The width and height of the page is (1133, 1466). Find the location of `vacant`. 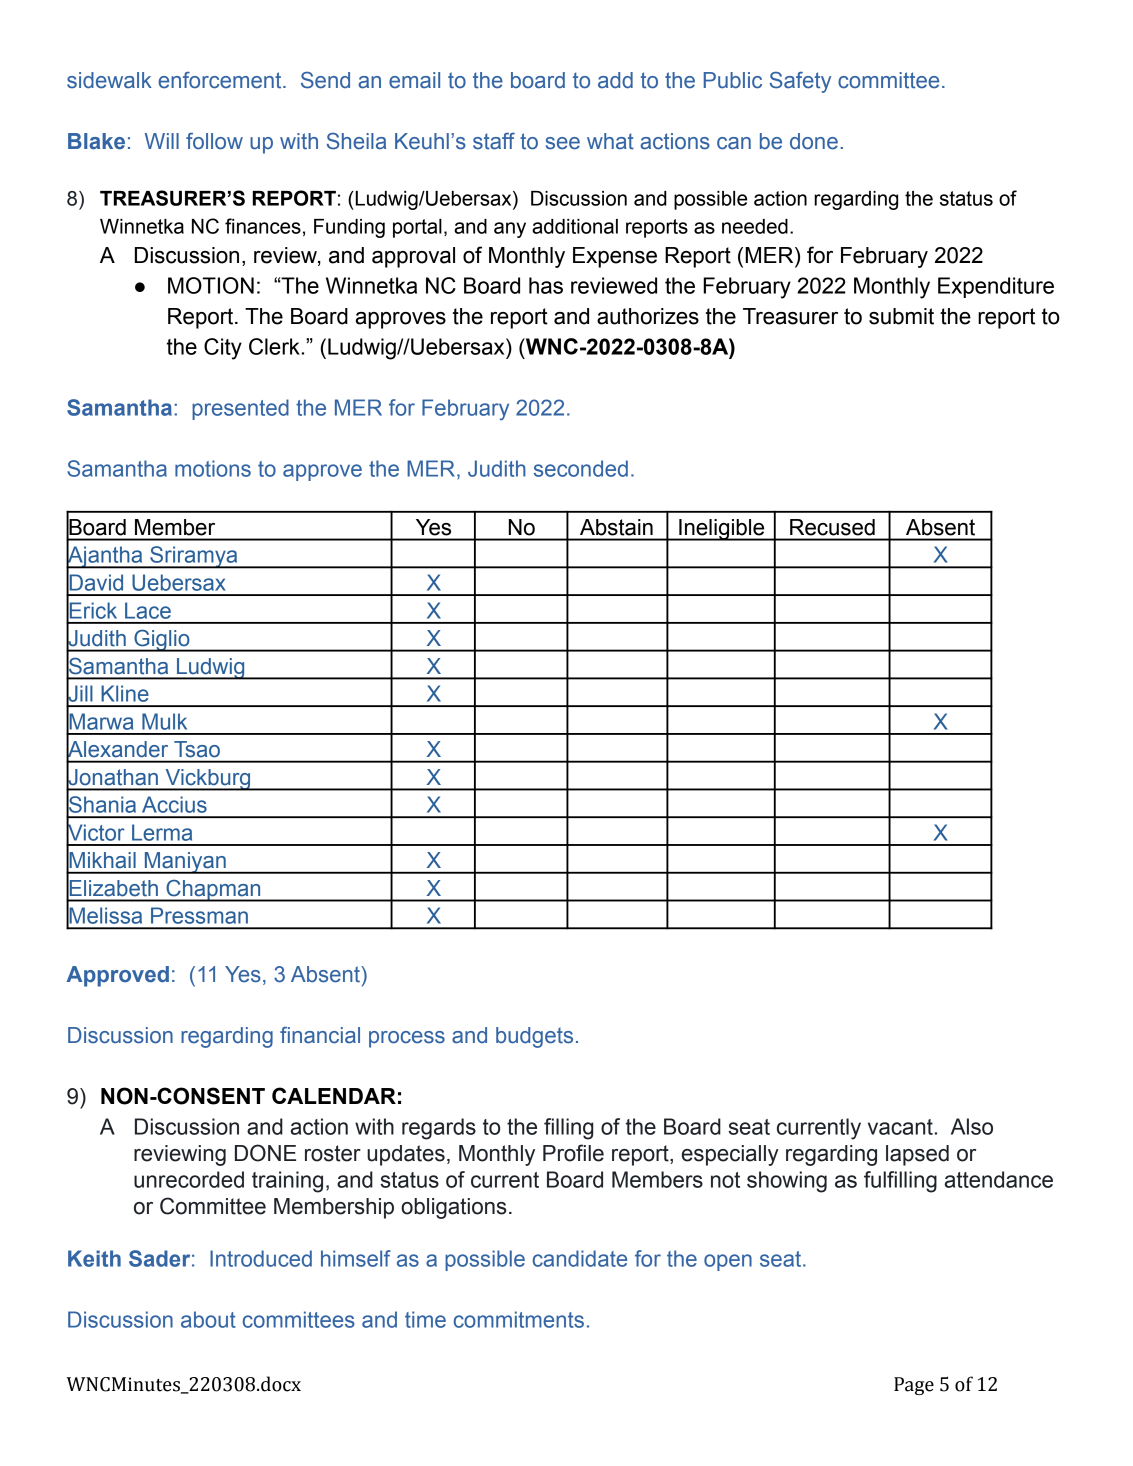

vacant is located at coordinates (900, 1127).
